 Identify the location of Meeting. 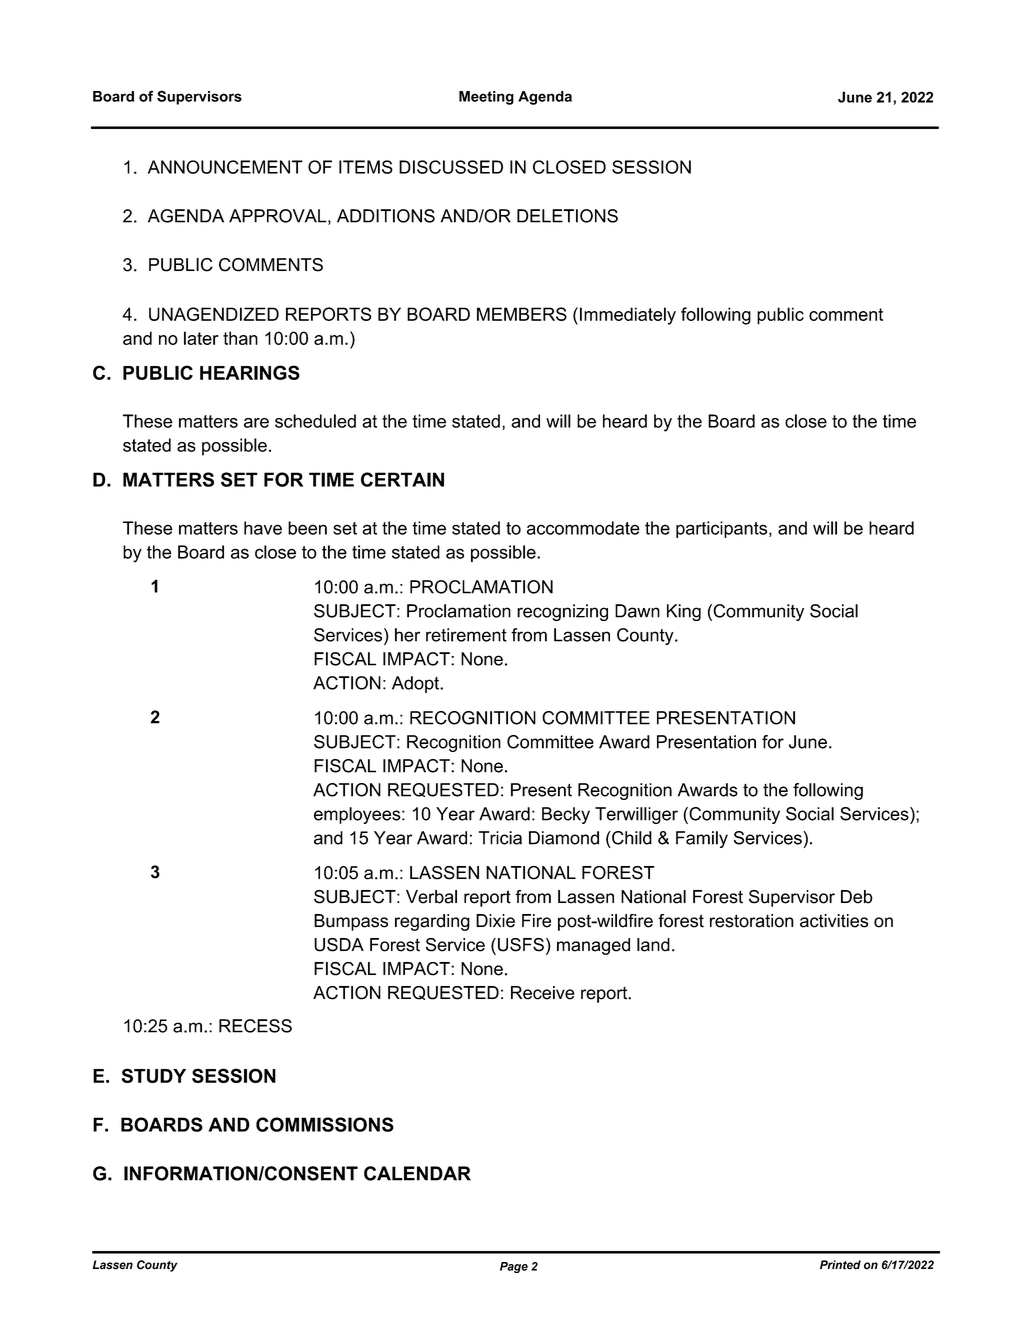
(486, 98).
